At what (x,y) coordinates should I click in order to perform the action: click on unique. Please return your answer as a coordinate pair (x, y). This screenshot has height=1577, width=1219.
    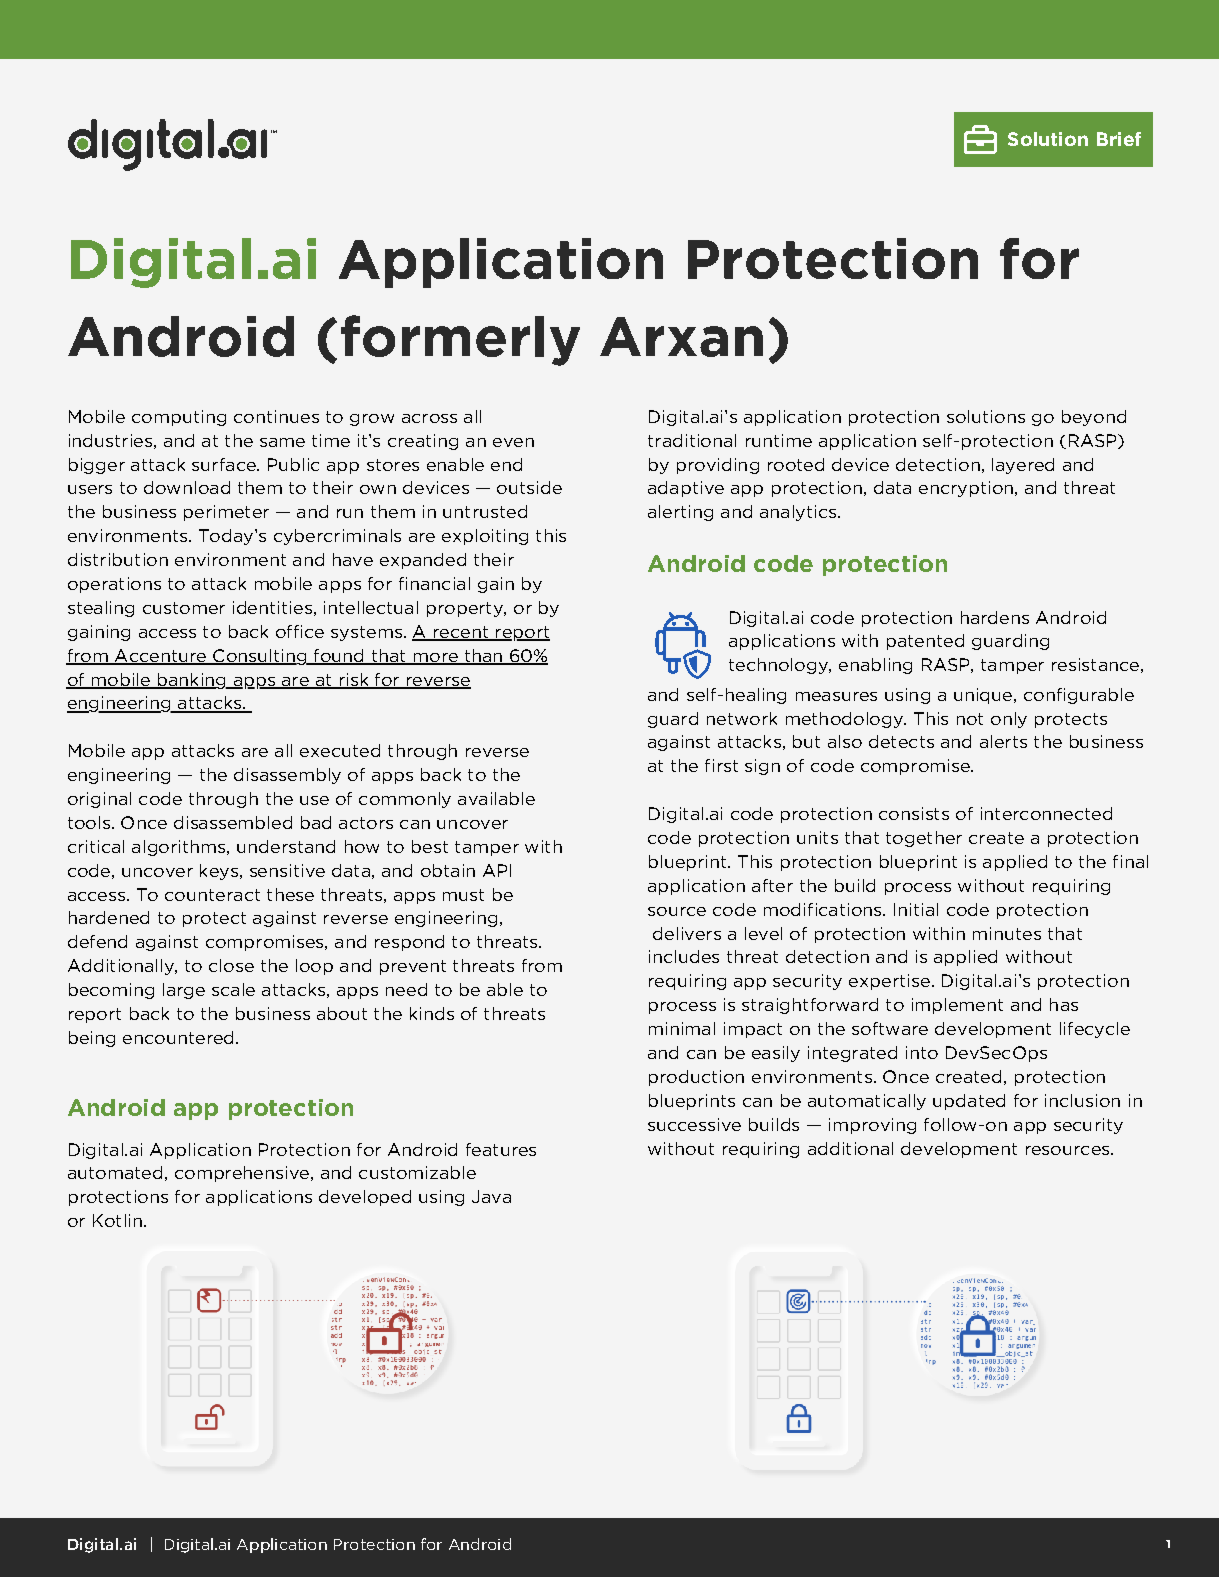
    Looking at the image, I should click on (984, 696).
